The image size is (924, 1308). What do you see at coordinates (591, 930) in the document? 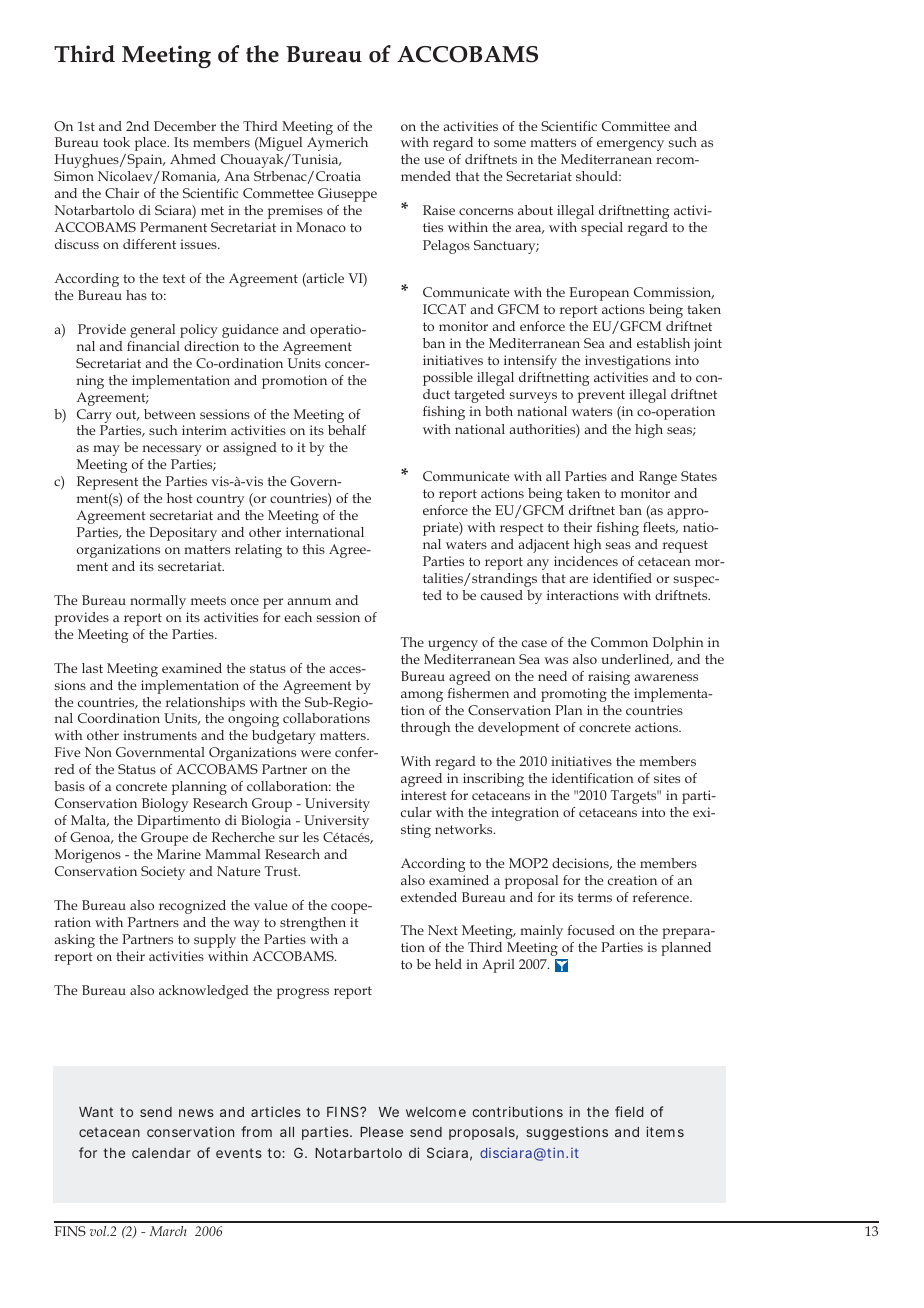
I see `focused` at bounding box center [591, 930].
